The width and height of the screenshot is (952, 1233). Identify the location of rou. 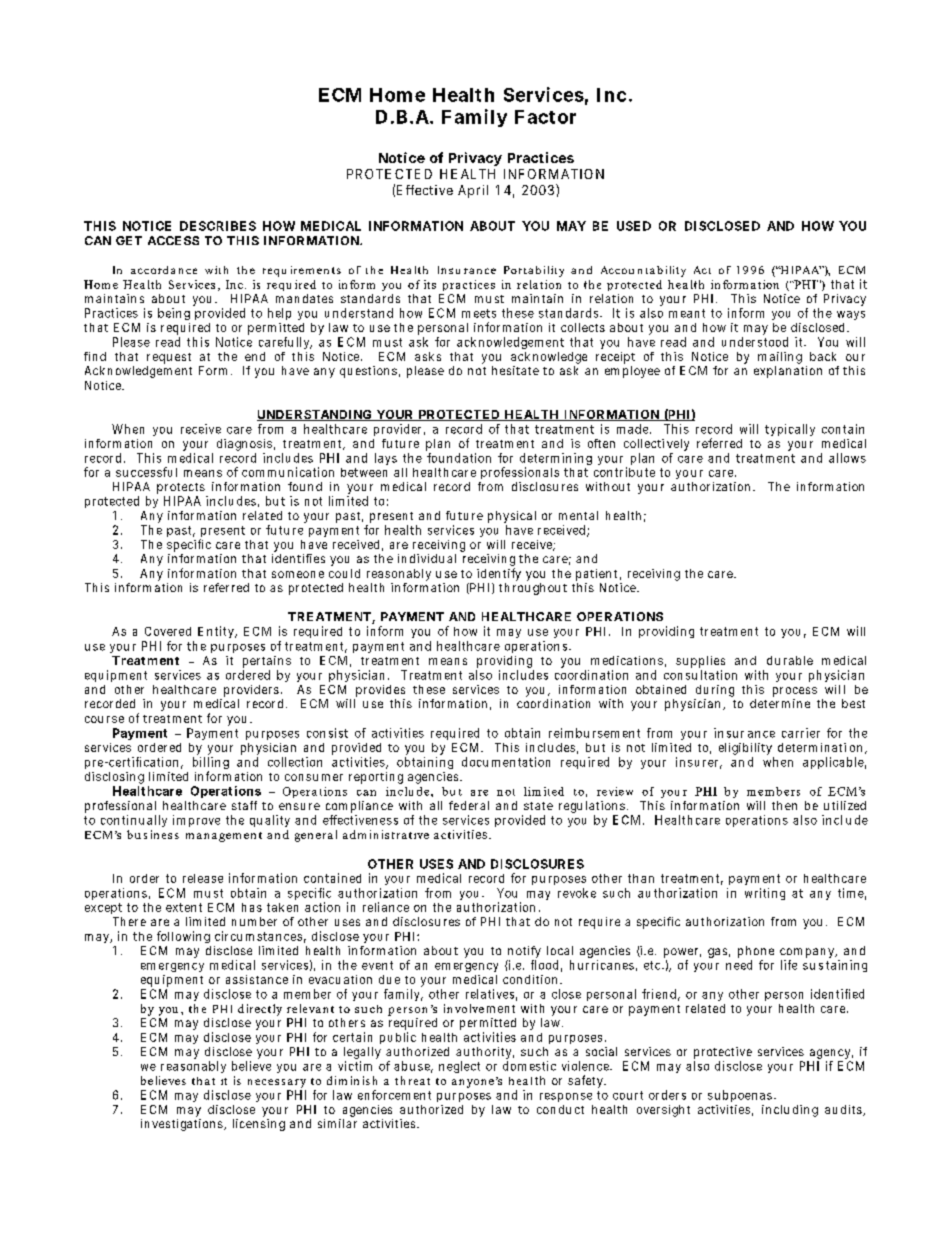
(521, 588).
